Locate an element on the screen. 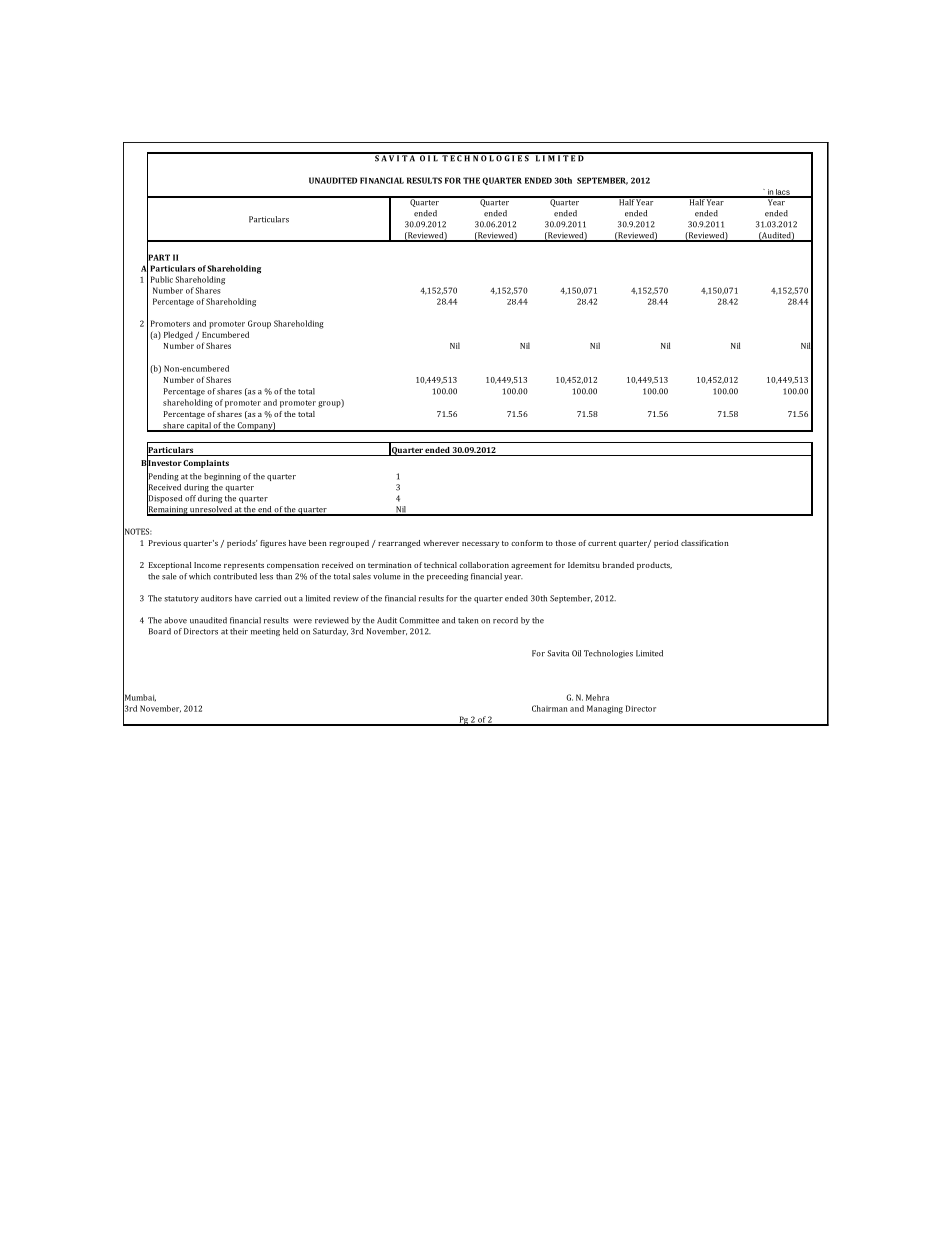 This screenshot has width=952, height=1233. lacs is located at coordinates (783, 193).
